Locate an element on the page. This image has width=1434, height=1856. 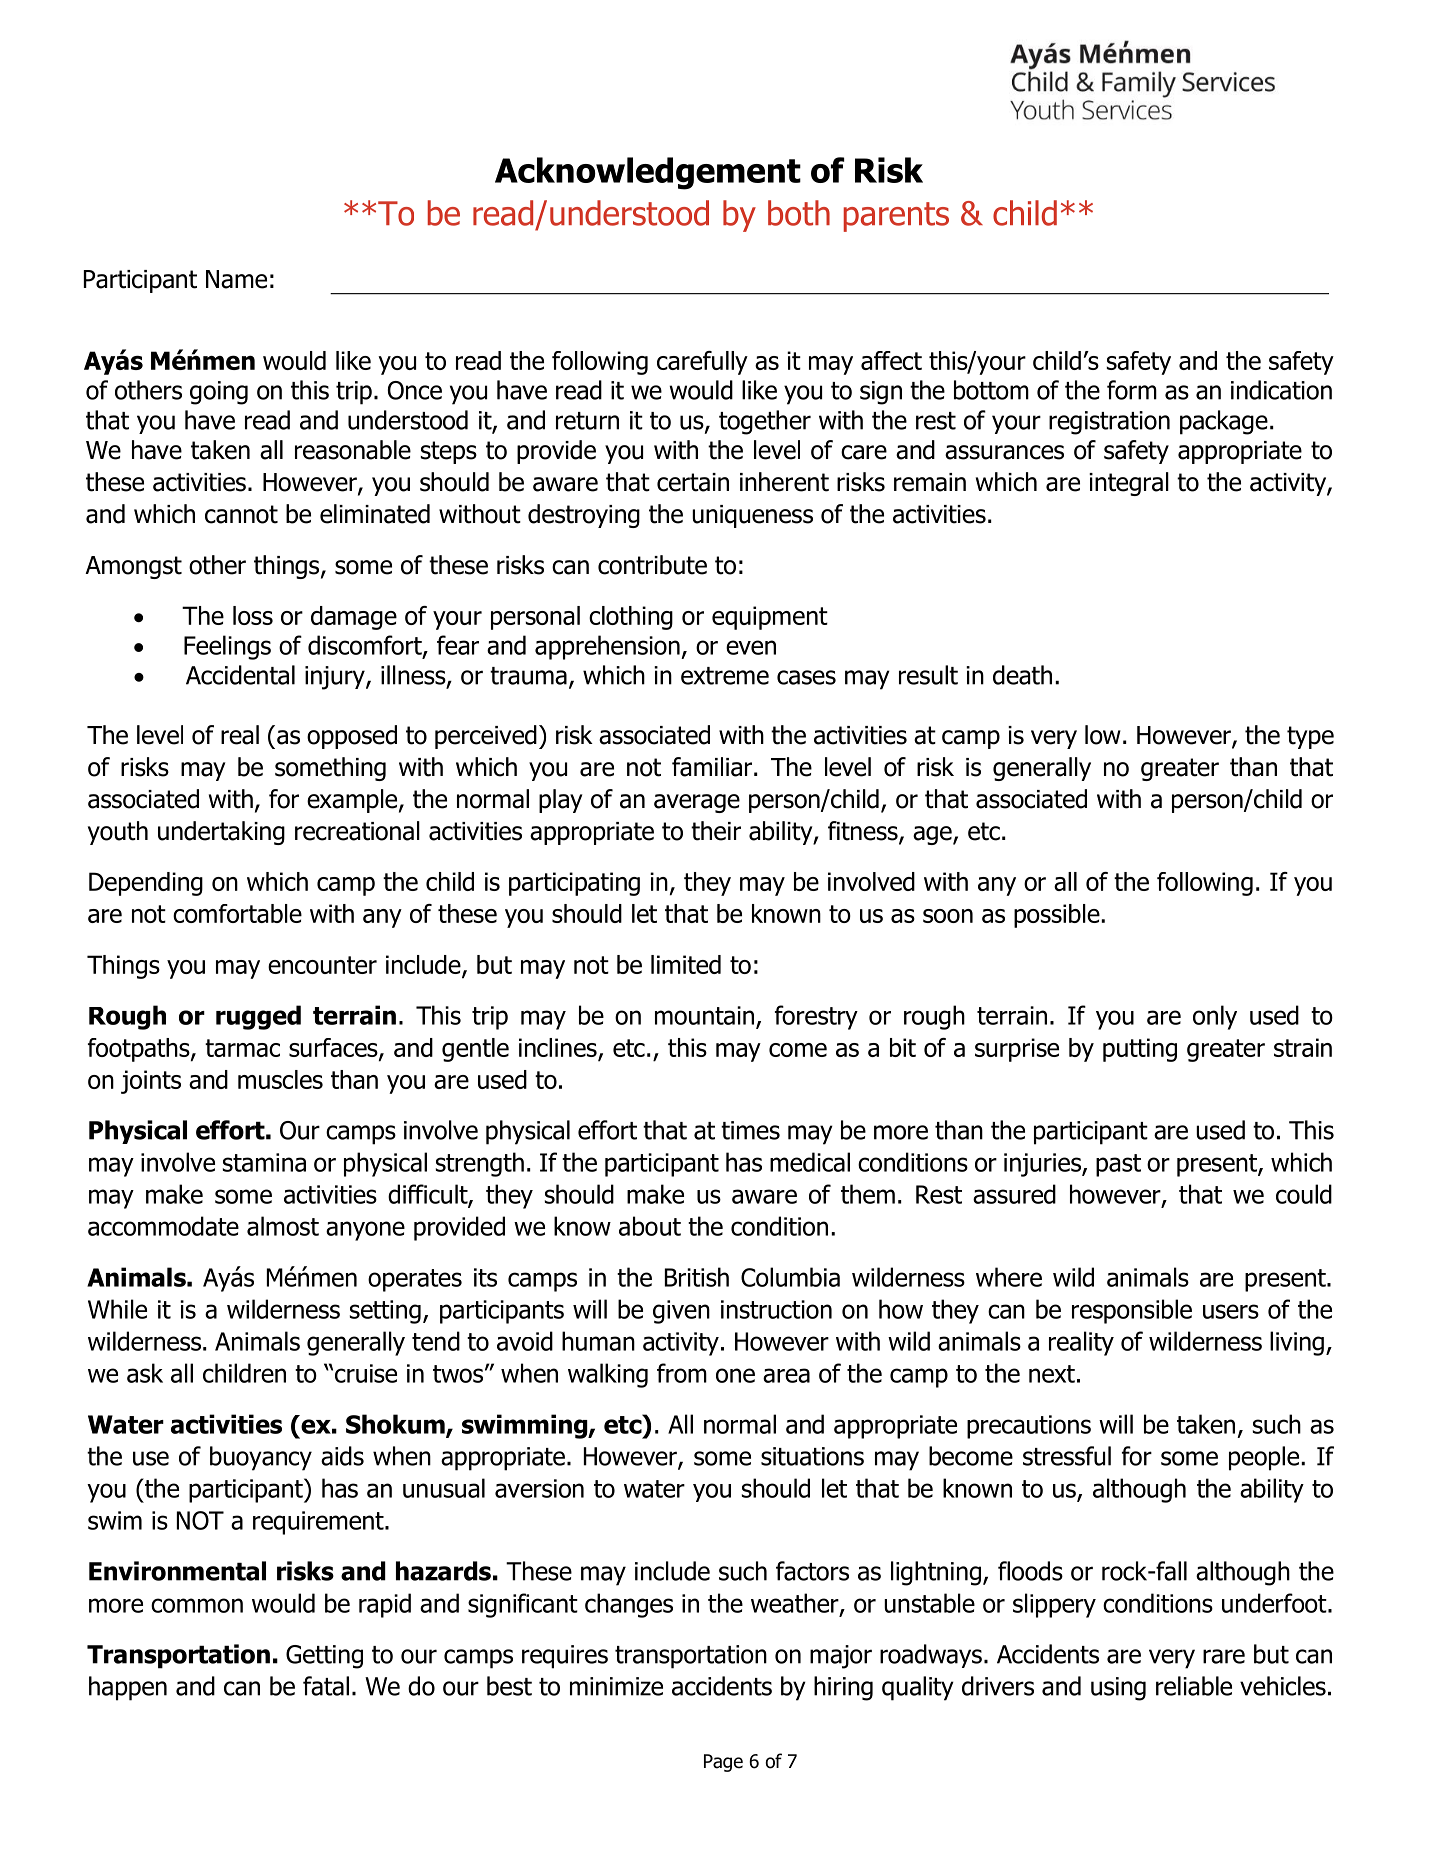
almost is located at coordinates (283, 1226).
